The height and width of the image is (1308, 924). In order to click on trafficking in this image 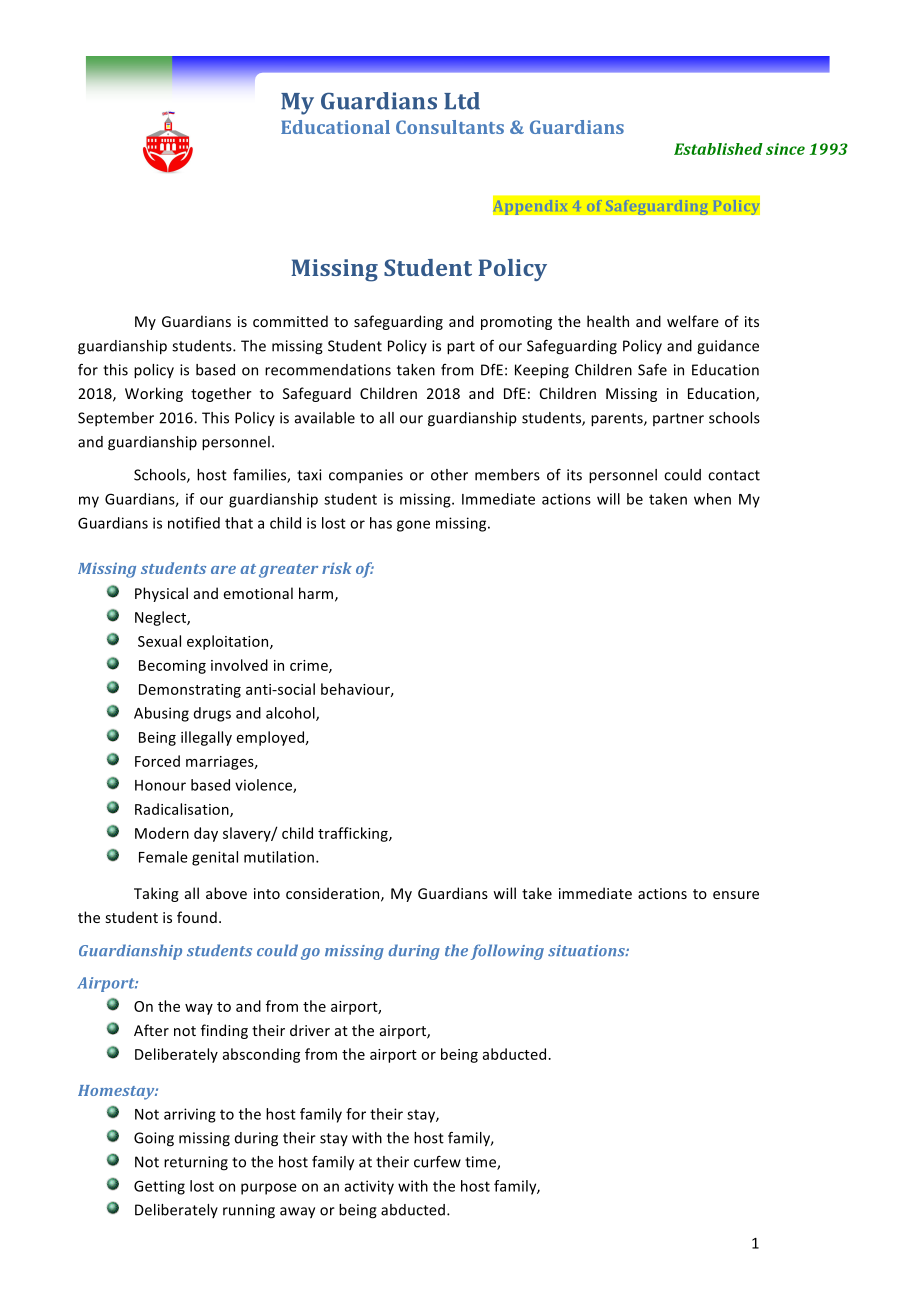, I will do `click(354, 834)`.
